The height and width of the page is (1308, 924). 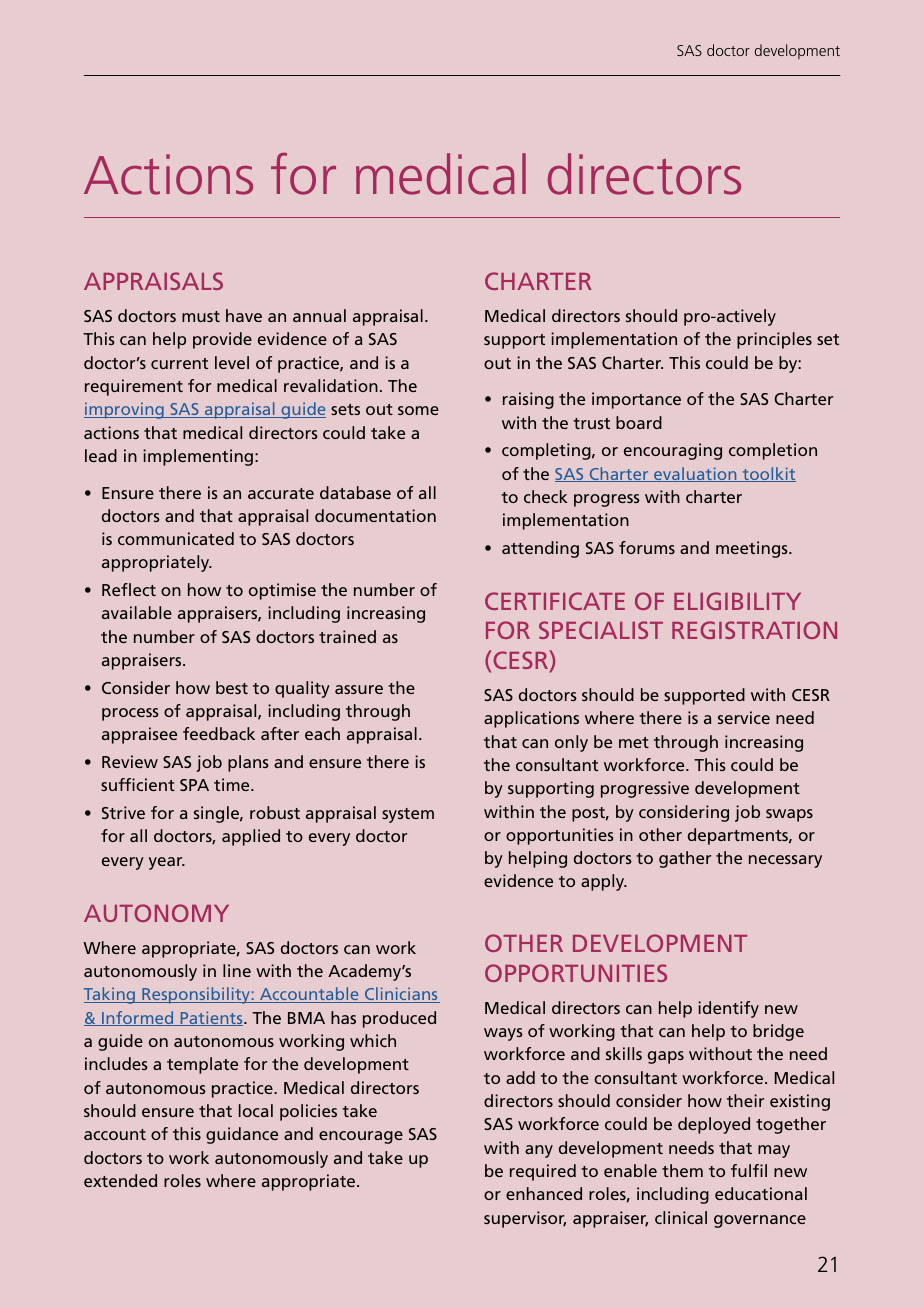 I want to click on principles, so click(x=774, y=340).
